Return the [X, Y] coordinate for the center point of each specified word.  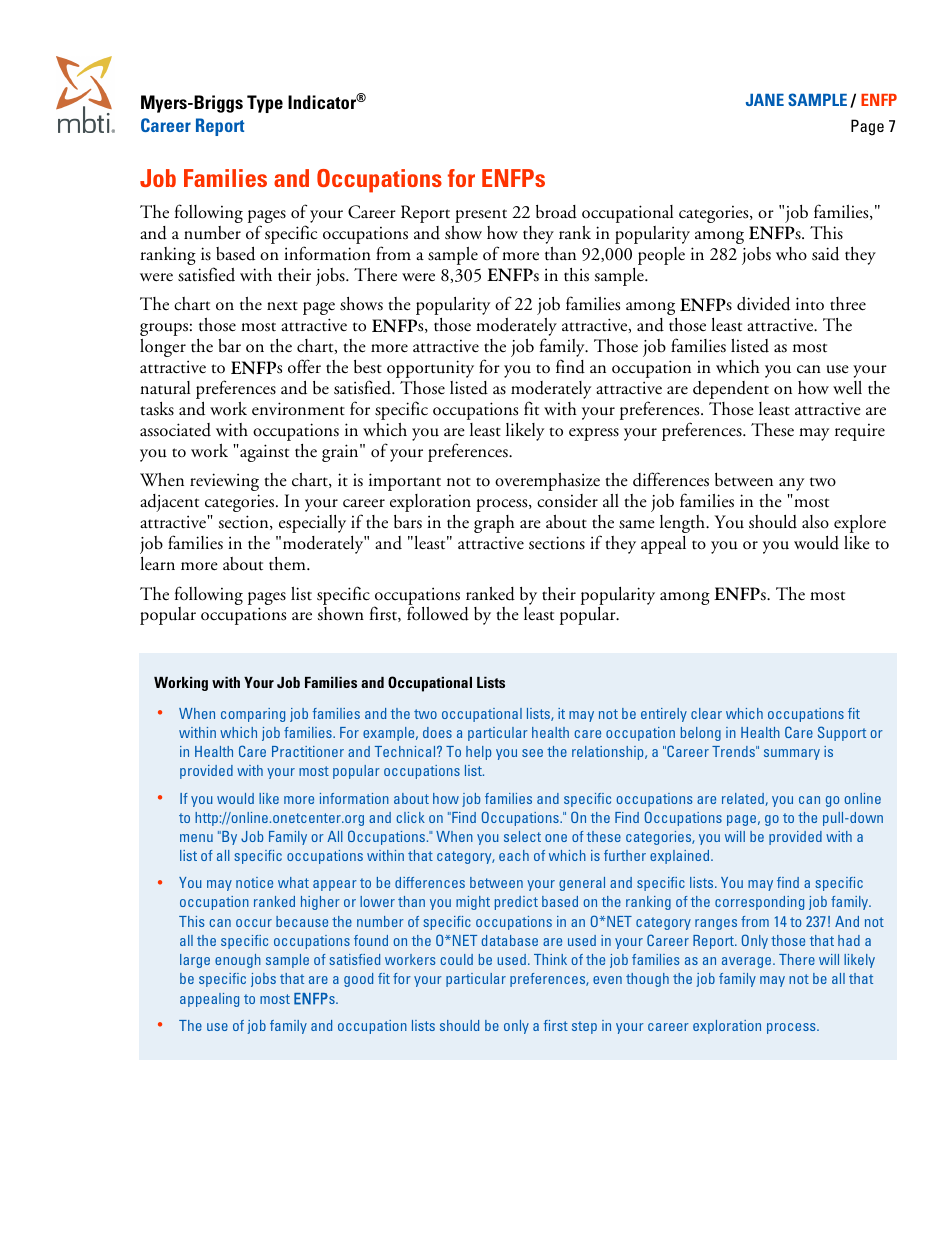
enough [238, 961]
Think [550, 959]
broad [556, 212]
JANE [765, 100]
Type [265, 104]
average [748, 962]
